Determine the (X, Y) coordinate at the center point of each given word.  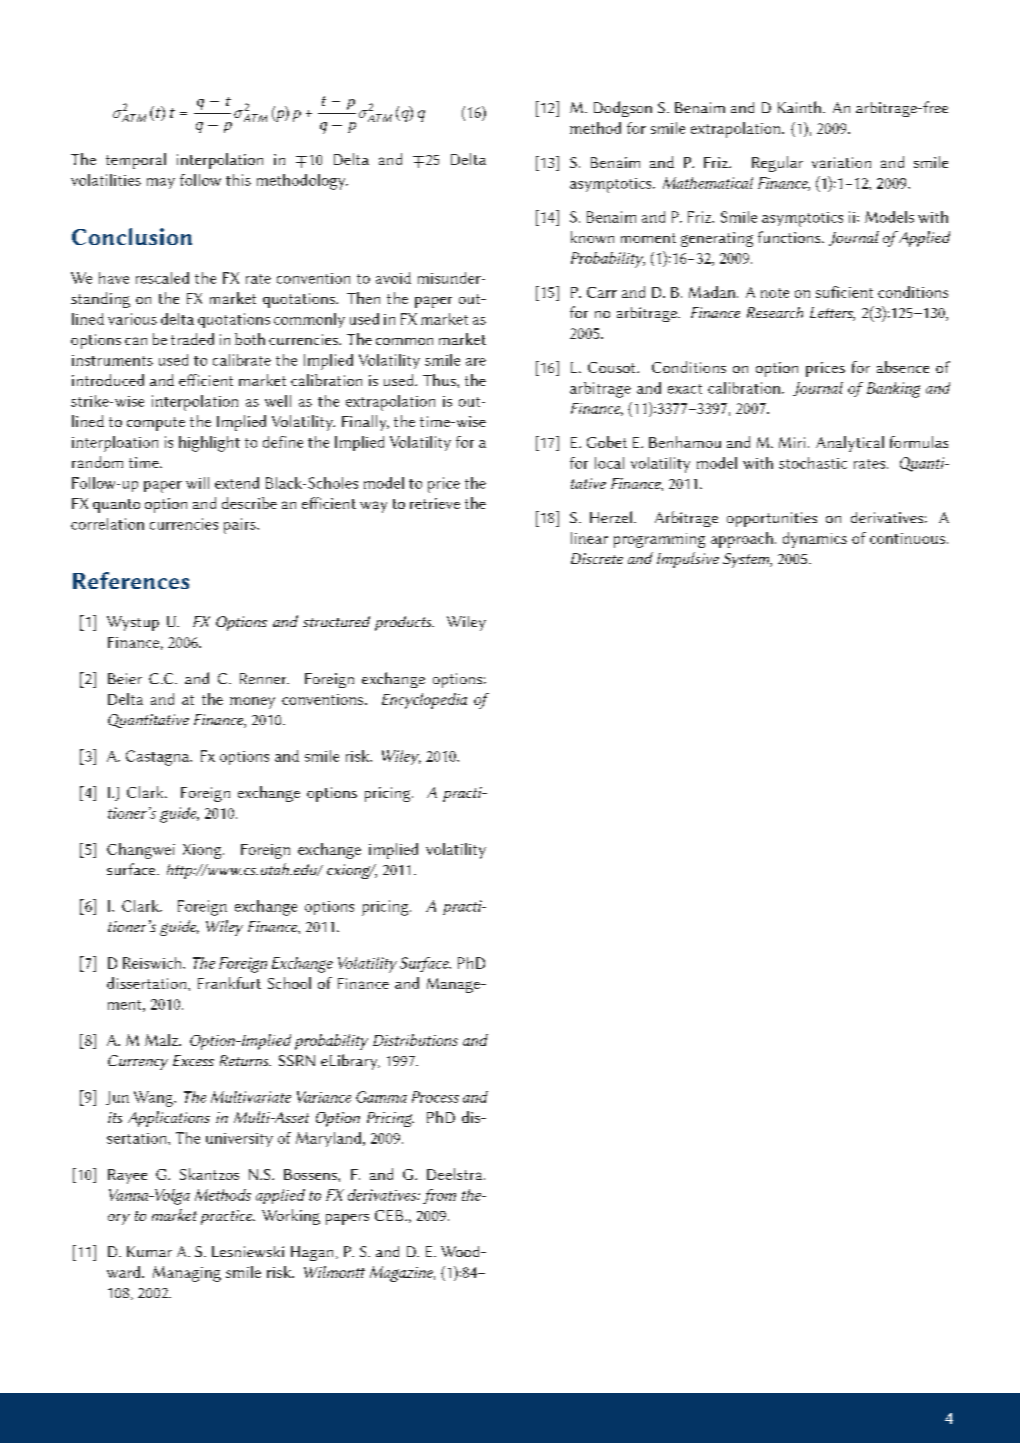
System (747, 560)
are (476, 362)
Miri (792, 442)
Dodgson (623, 109)
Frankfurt (229, 983)
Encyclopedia (424, 701)
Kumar (149, 1251)
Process (435, 1097)
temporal (136, 161)
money (252, 703)
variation (841, 162)
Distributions (415, 1040)
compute (156, 424)
